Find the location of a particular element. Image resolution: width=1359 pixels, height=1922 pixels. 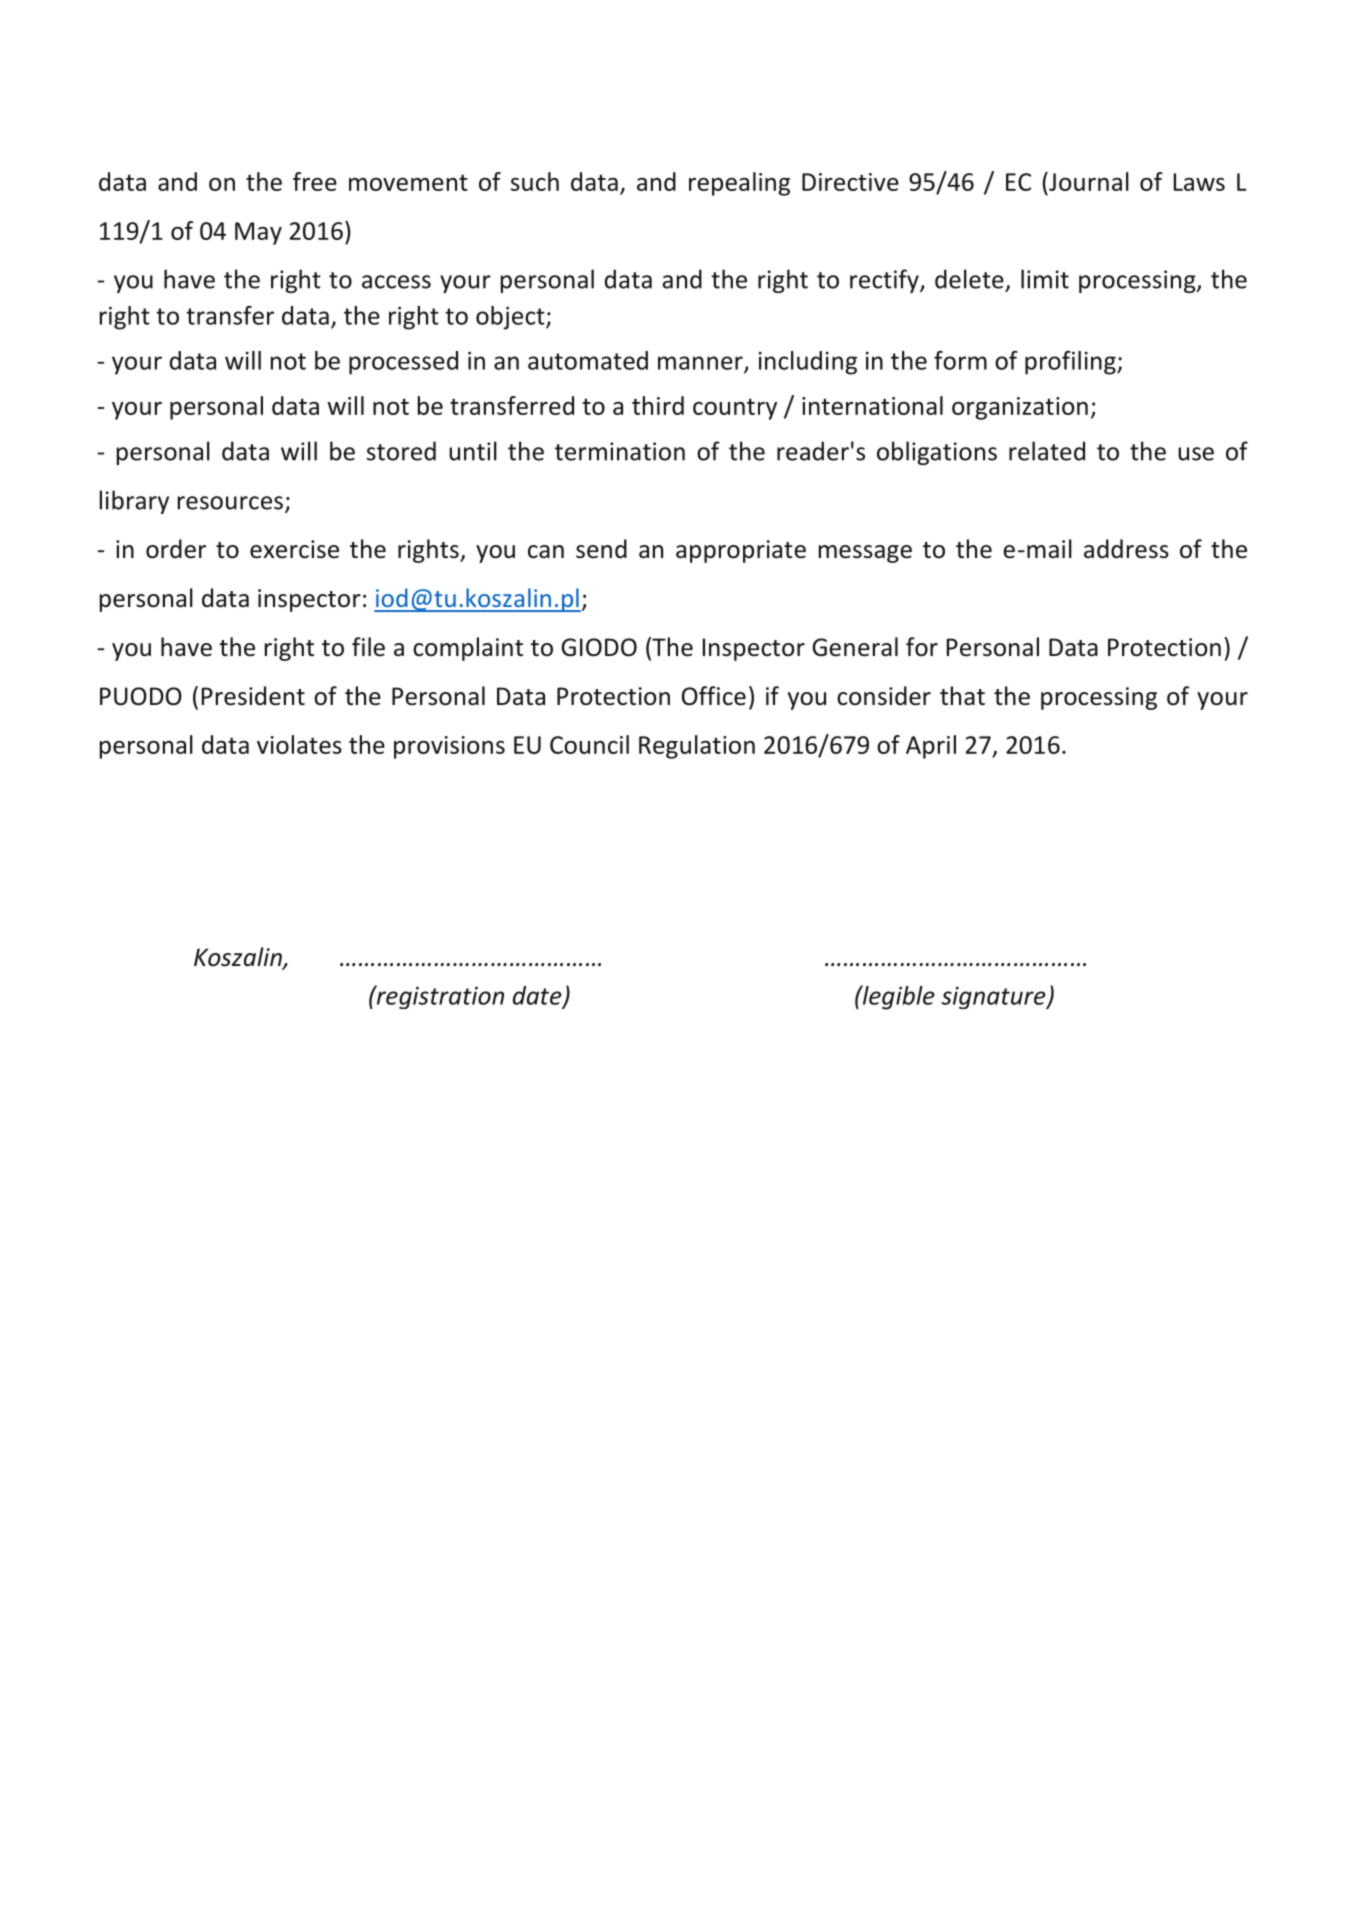

repealing is located at coordinates (739, 184).
